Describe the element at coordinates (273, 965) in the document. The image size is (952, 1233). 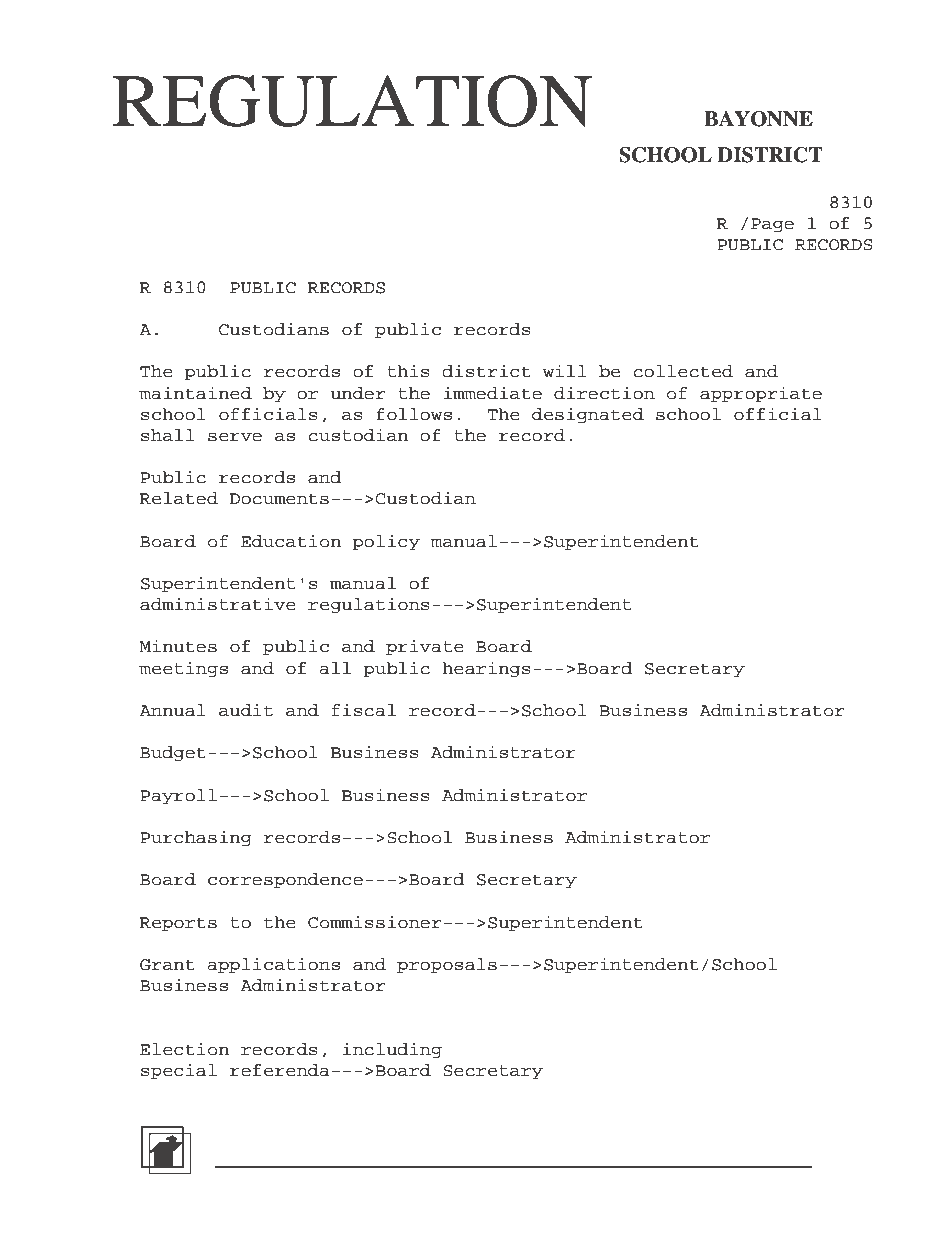
I see `applications` at that location.
